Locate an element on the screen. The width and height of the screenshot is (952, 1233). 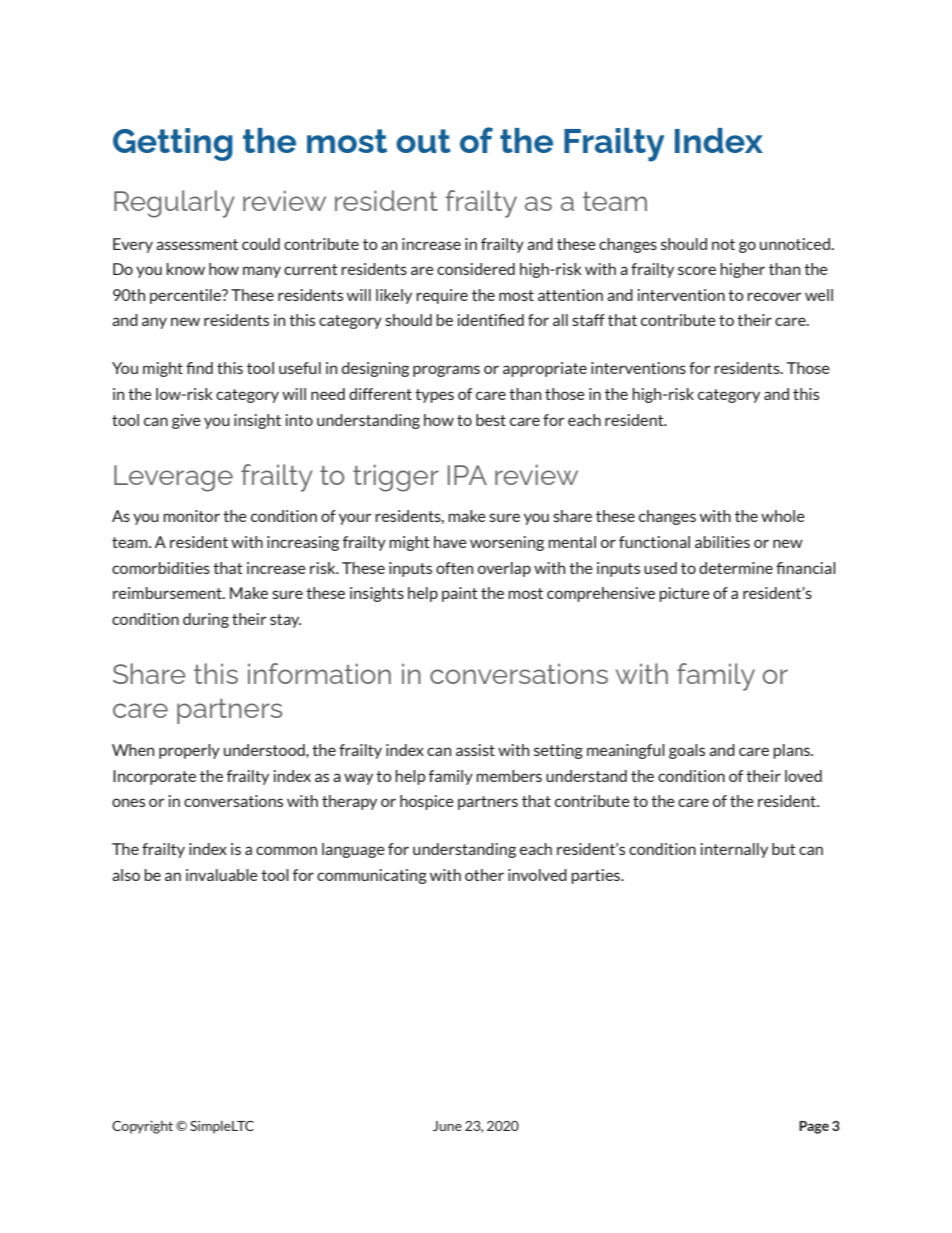
out is located at coordinates (423, 141).
